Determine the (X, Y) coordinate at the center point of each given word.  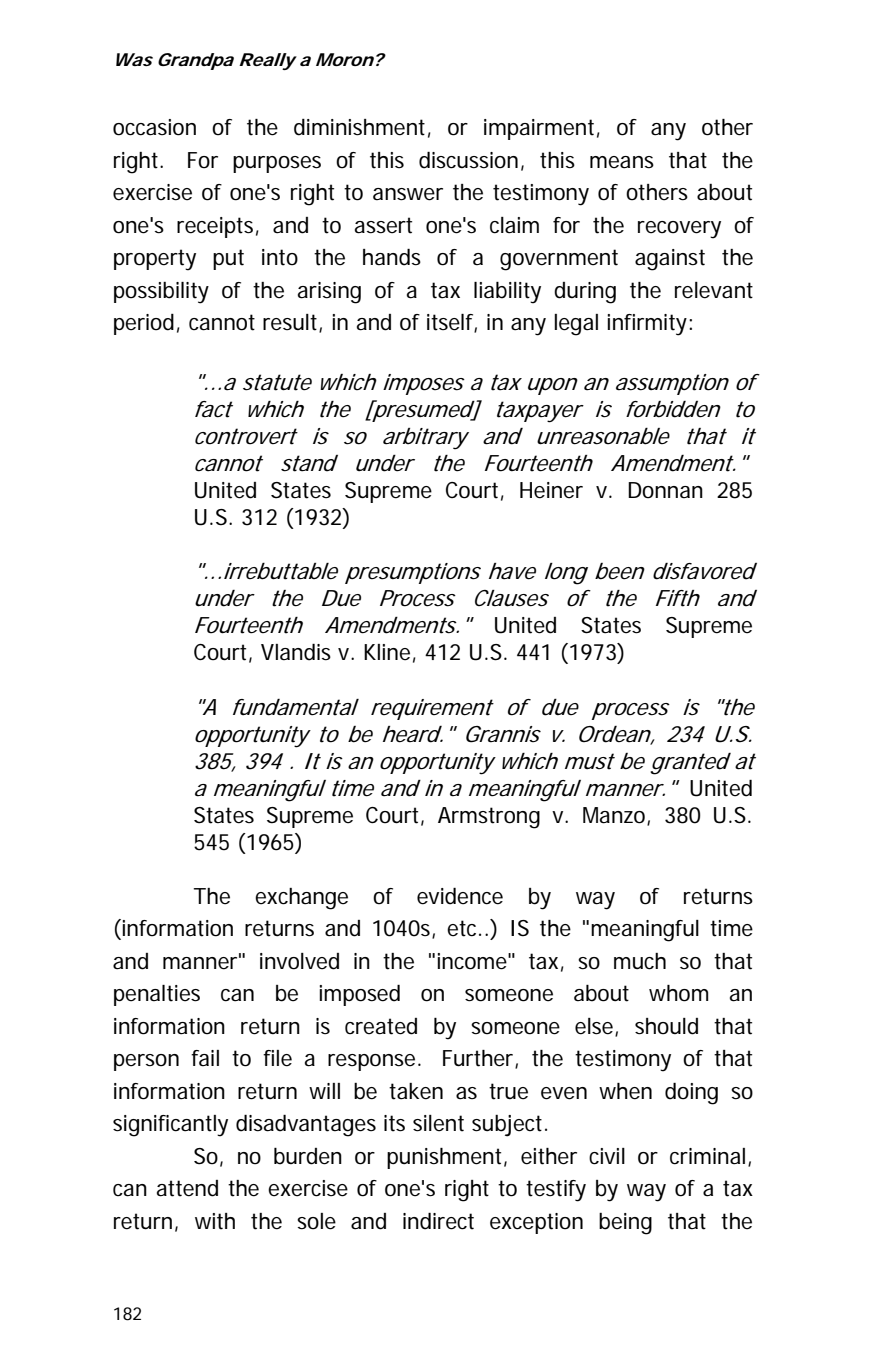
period (144, 324)
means (622, 162)
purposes (277, 164)
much (640, 961)
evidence (460, 896)
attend (187, 1188)
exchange (301, 899)
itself (452, 323)
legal (576, 325)
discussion (468, 160)
